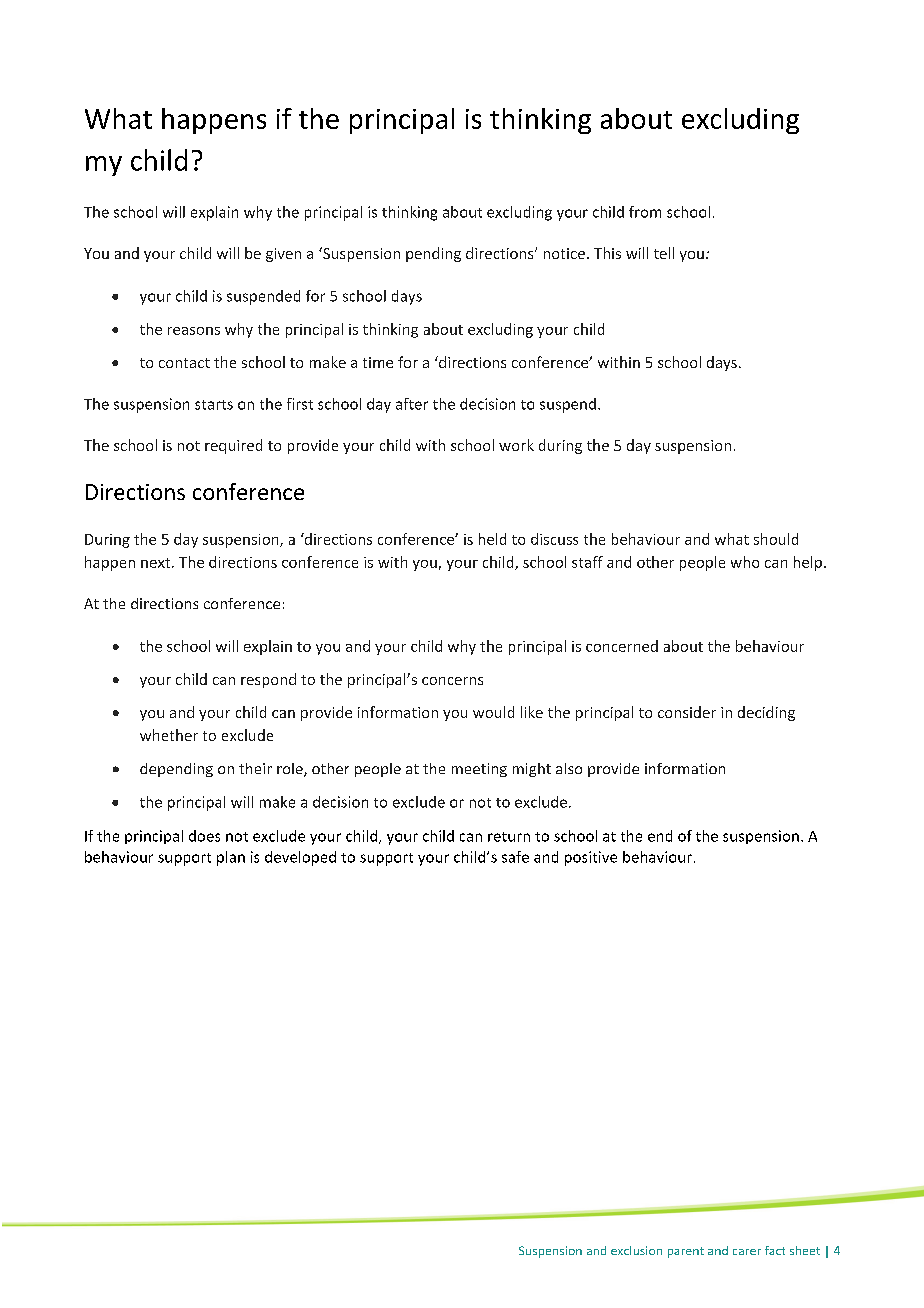 Image resolution: width=924 pixels, height=1308 pixels. What do you see at coordinates (255, 768) in the image?
I see `their` at bounding box center [255, 768].
